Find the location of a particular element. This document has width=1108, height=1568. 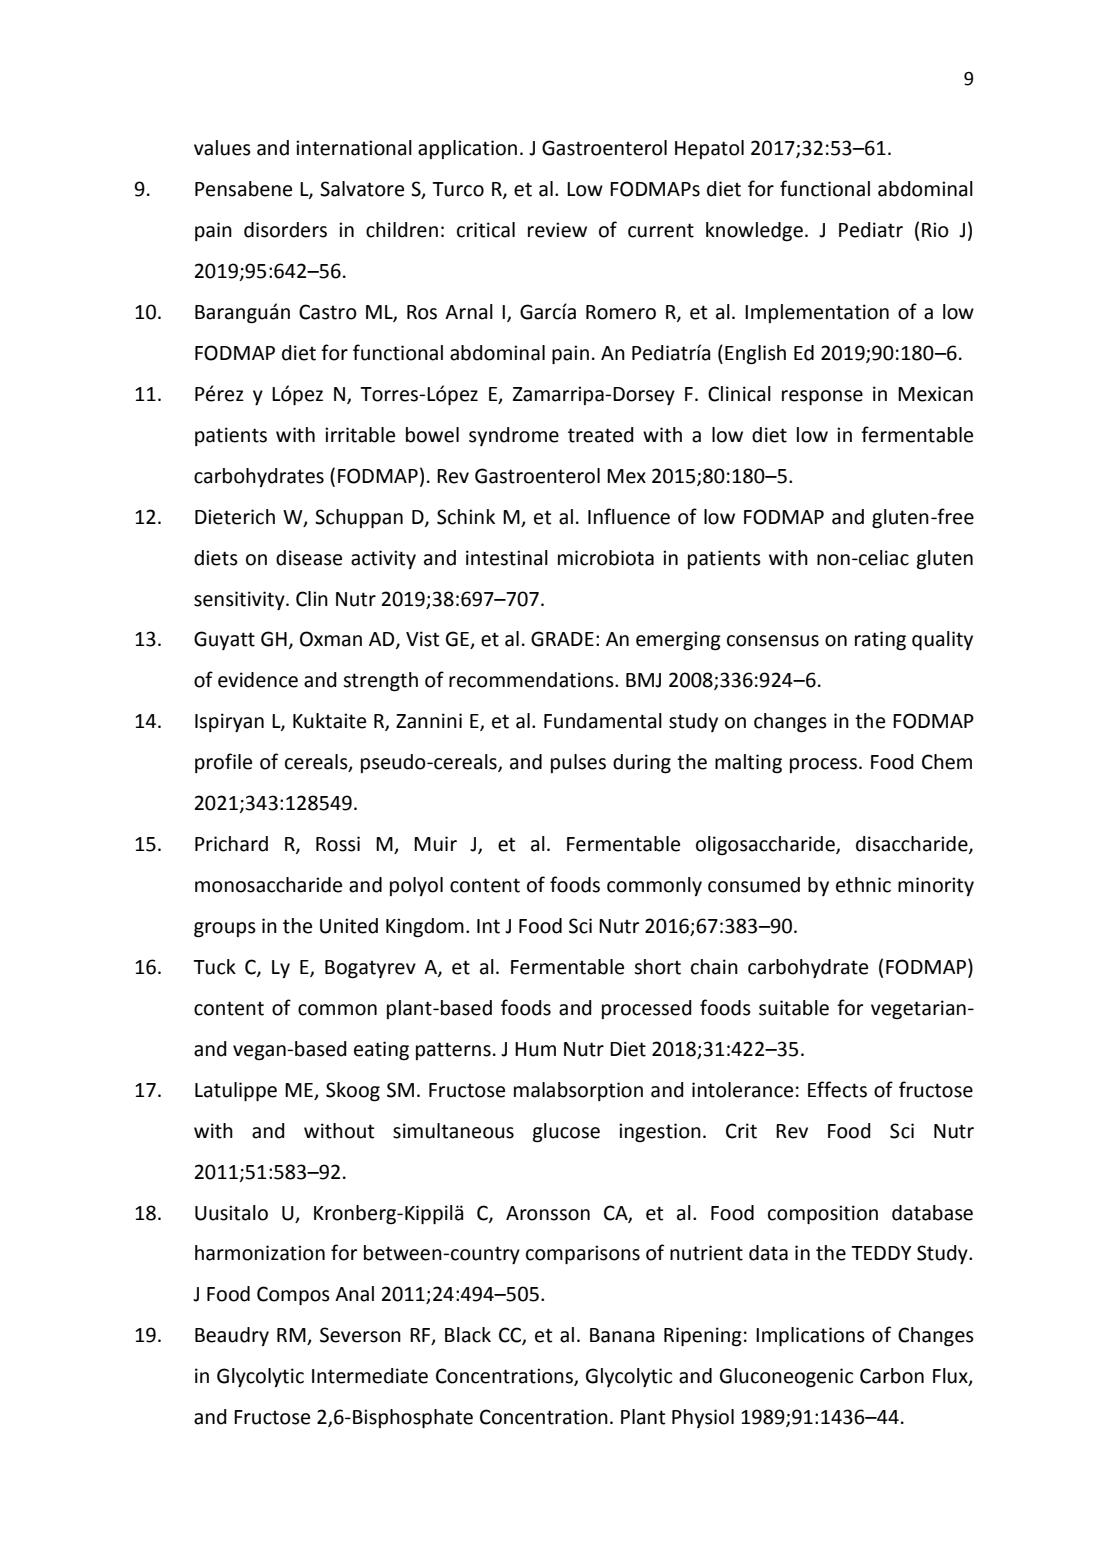

suitable is located at coordinates (794, 1008).
